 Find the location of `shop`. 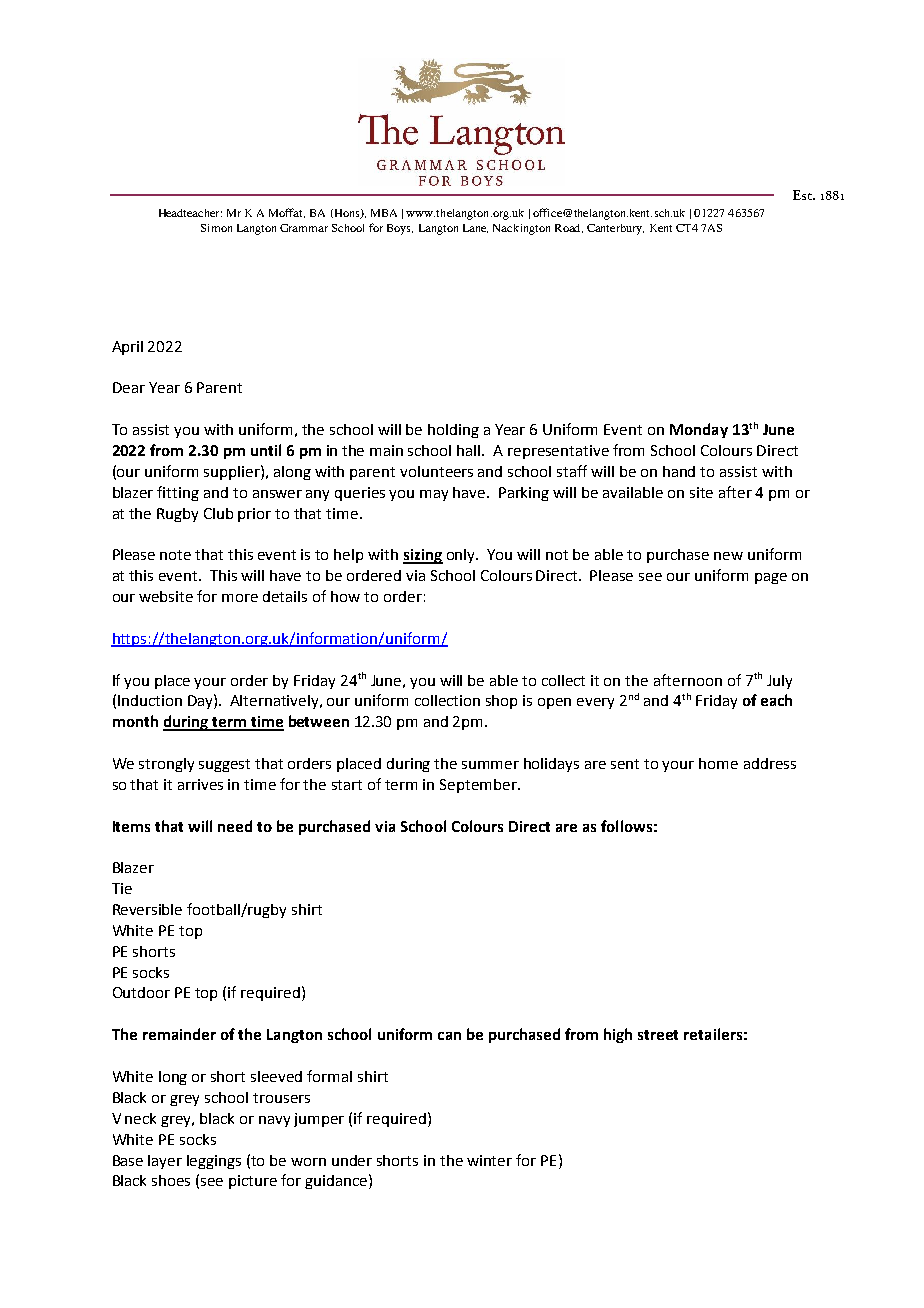

shop is located at coordinates (501, 702).
